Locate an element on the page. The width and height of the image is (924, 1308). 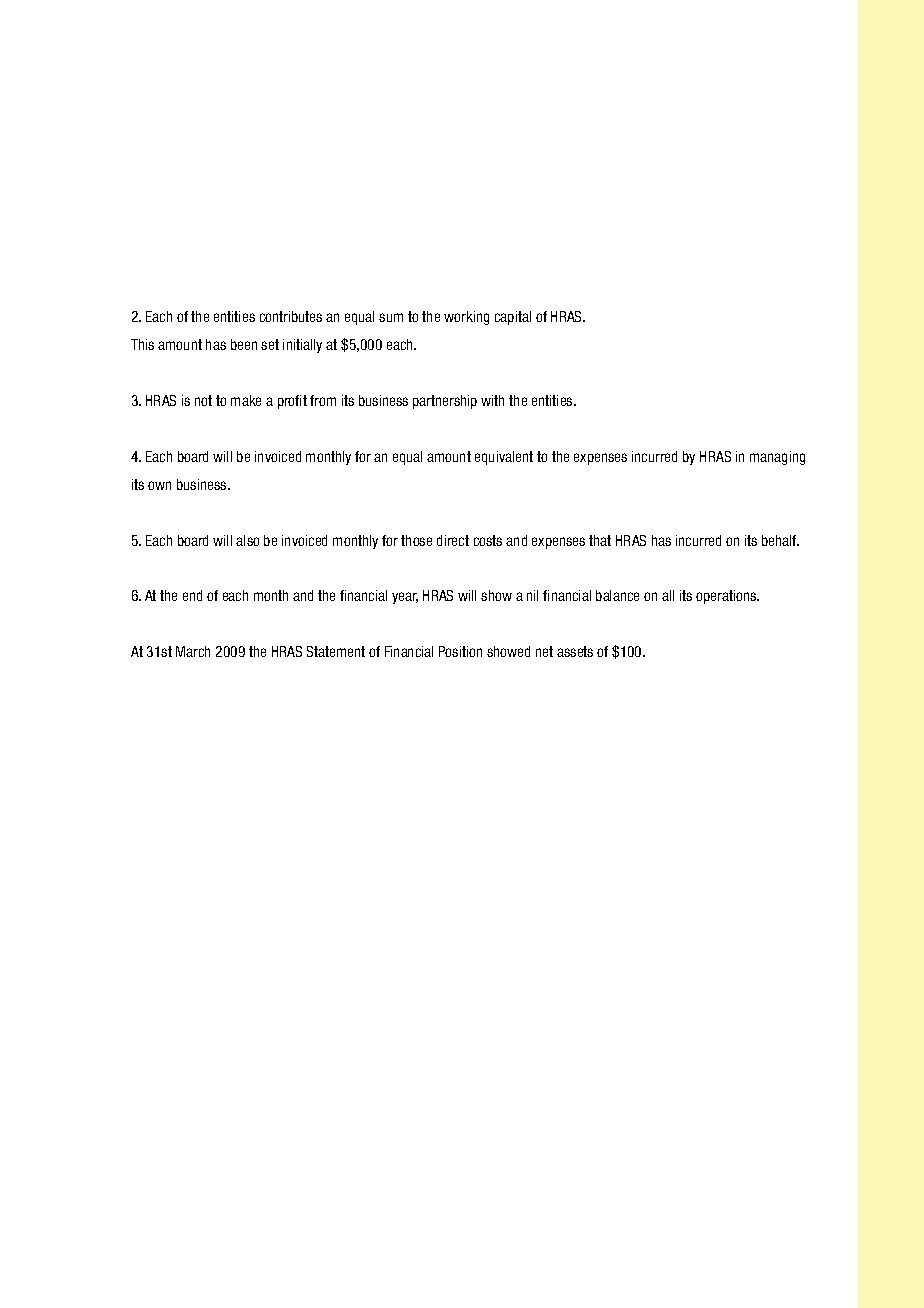
been is located at coordinates (244, 344).
